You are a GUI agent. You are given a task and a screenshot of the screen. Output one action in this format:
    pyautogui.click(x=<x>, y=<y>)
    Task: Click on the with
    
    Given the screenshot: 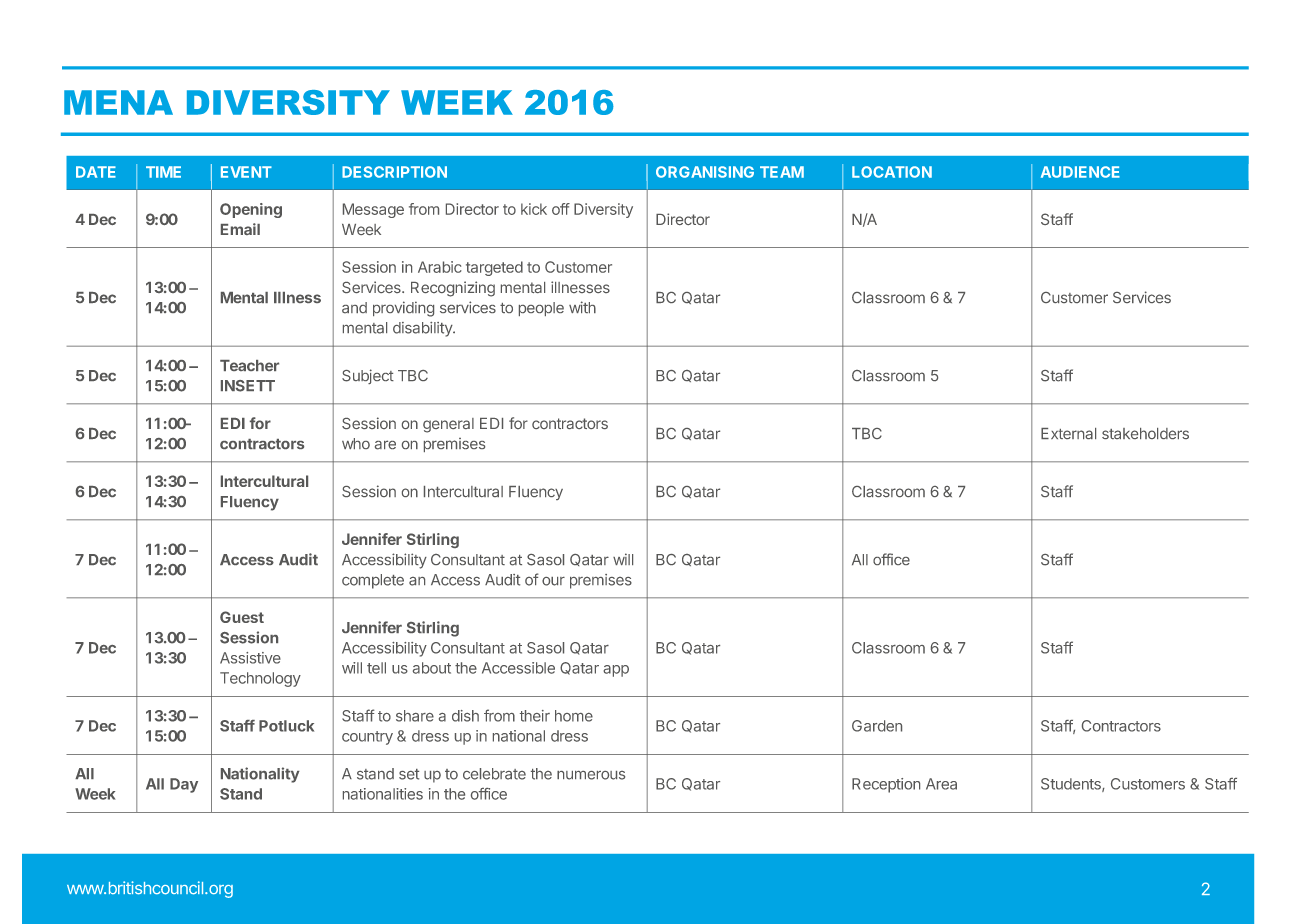 What is the action you would take?
    pyautogui.click(x=582, y=307)
